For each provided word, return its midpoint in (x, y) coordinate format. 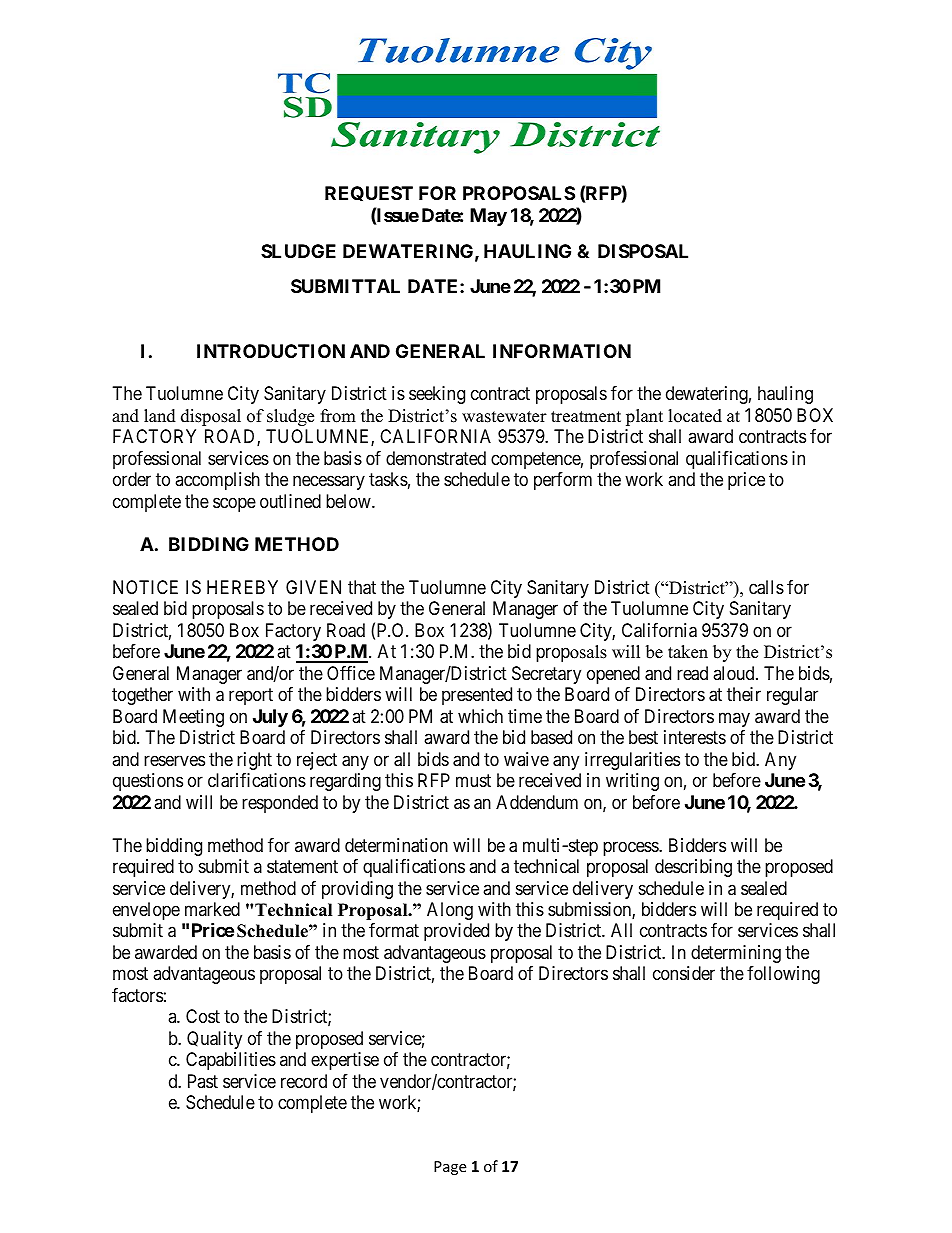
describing (693, 868)
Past (203, 1081)
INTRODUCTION (271, 351)
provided (456, 932)
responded (280, 804)
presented (477, 696)
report (251, 697)
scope (234, 504)
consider (684, 973)
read (692, 673)
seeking (437, 395)
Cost (203, 1016)
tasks (388, 479)
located (695, 416)
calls (766, 587)
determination (396, 845)
